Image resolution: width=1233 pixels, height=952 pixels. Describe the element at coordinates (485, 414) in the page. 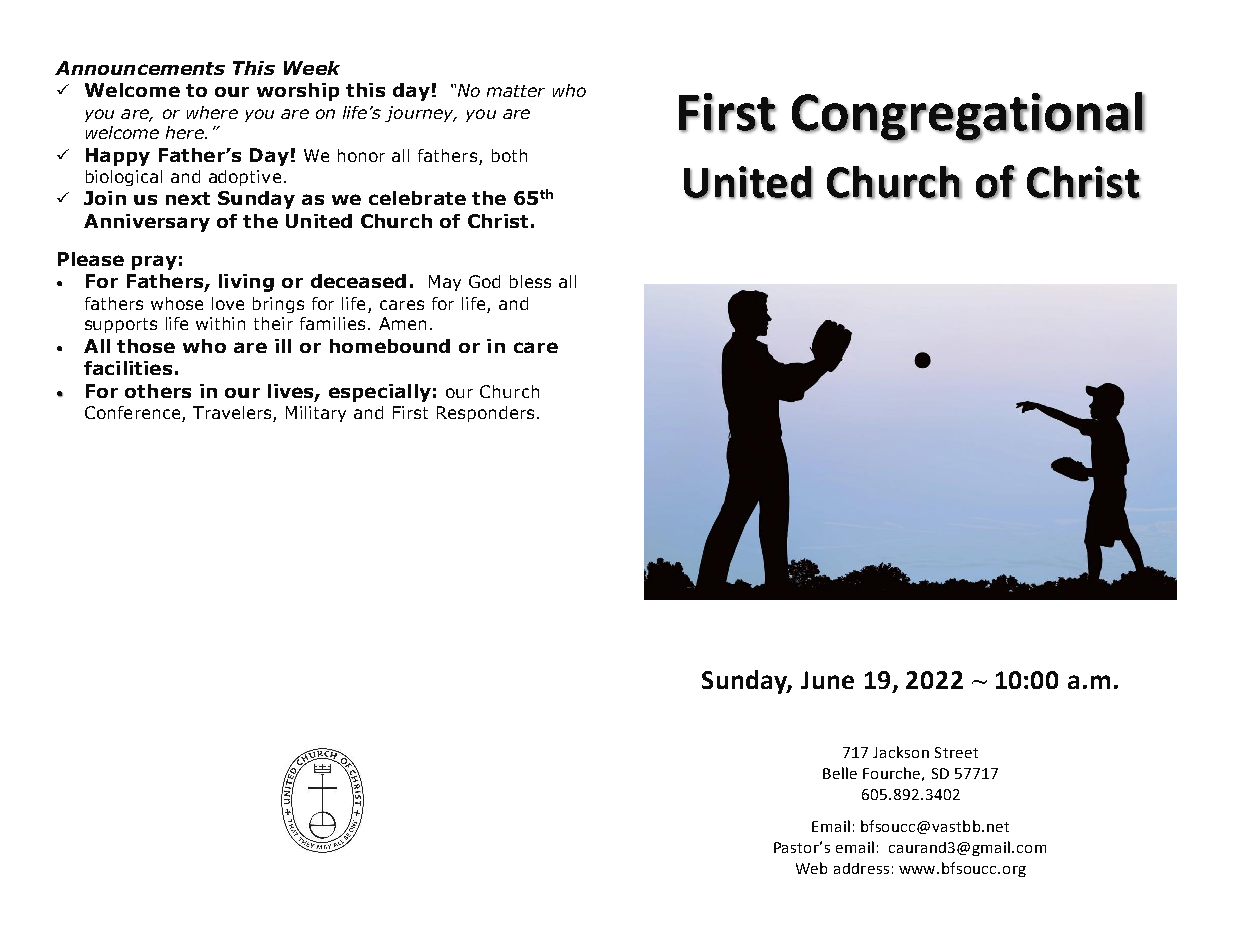

I see `Responders` at that location.
